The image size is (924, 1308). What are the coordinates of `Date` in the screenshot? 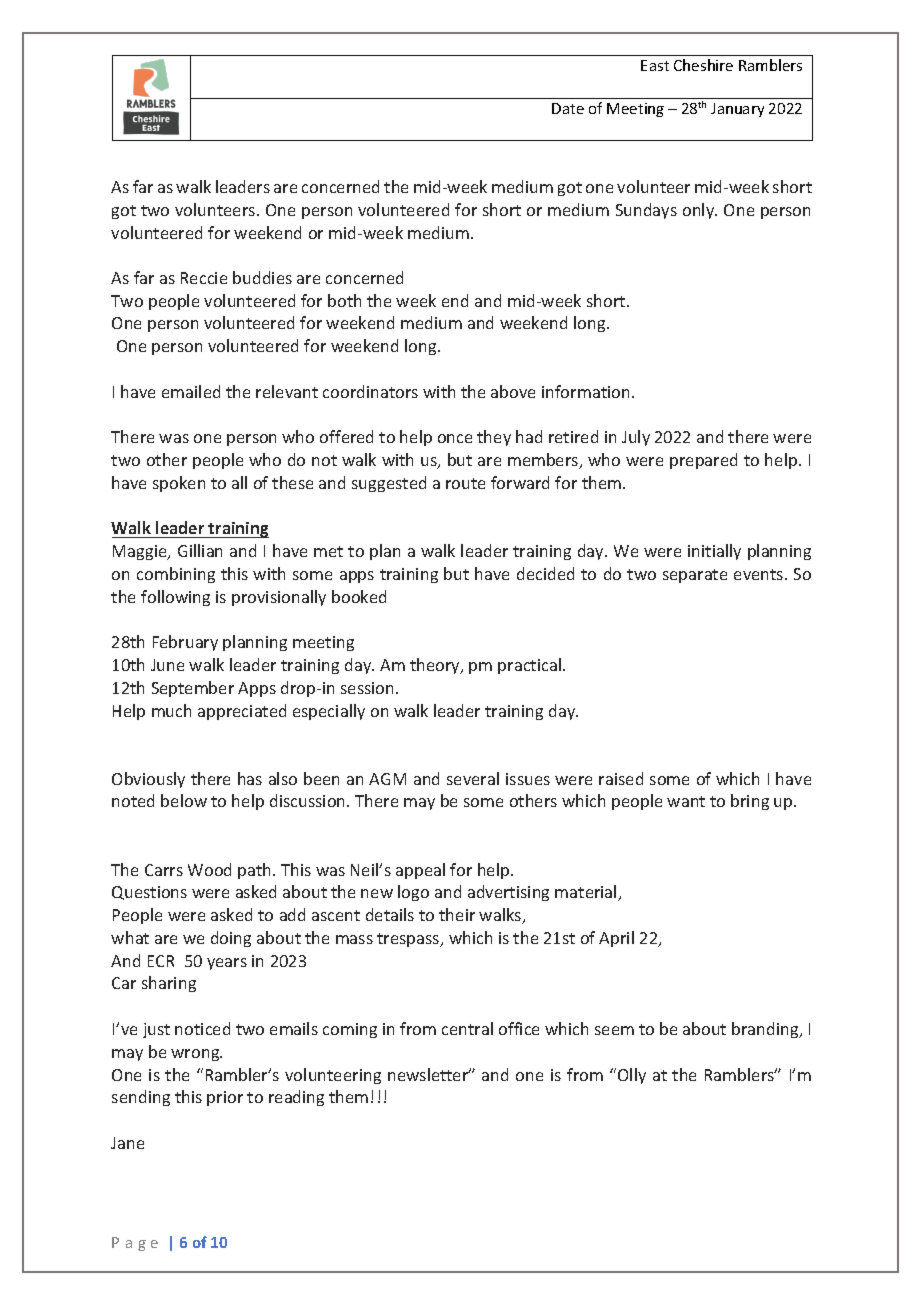 It's located at (568, 108).
